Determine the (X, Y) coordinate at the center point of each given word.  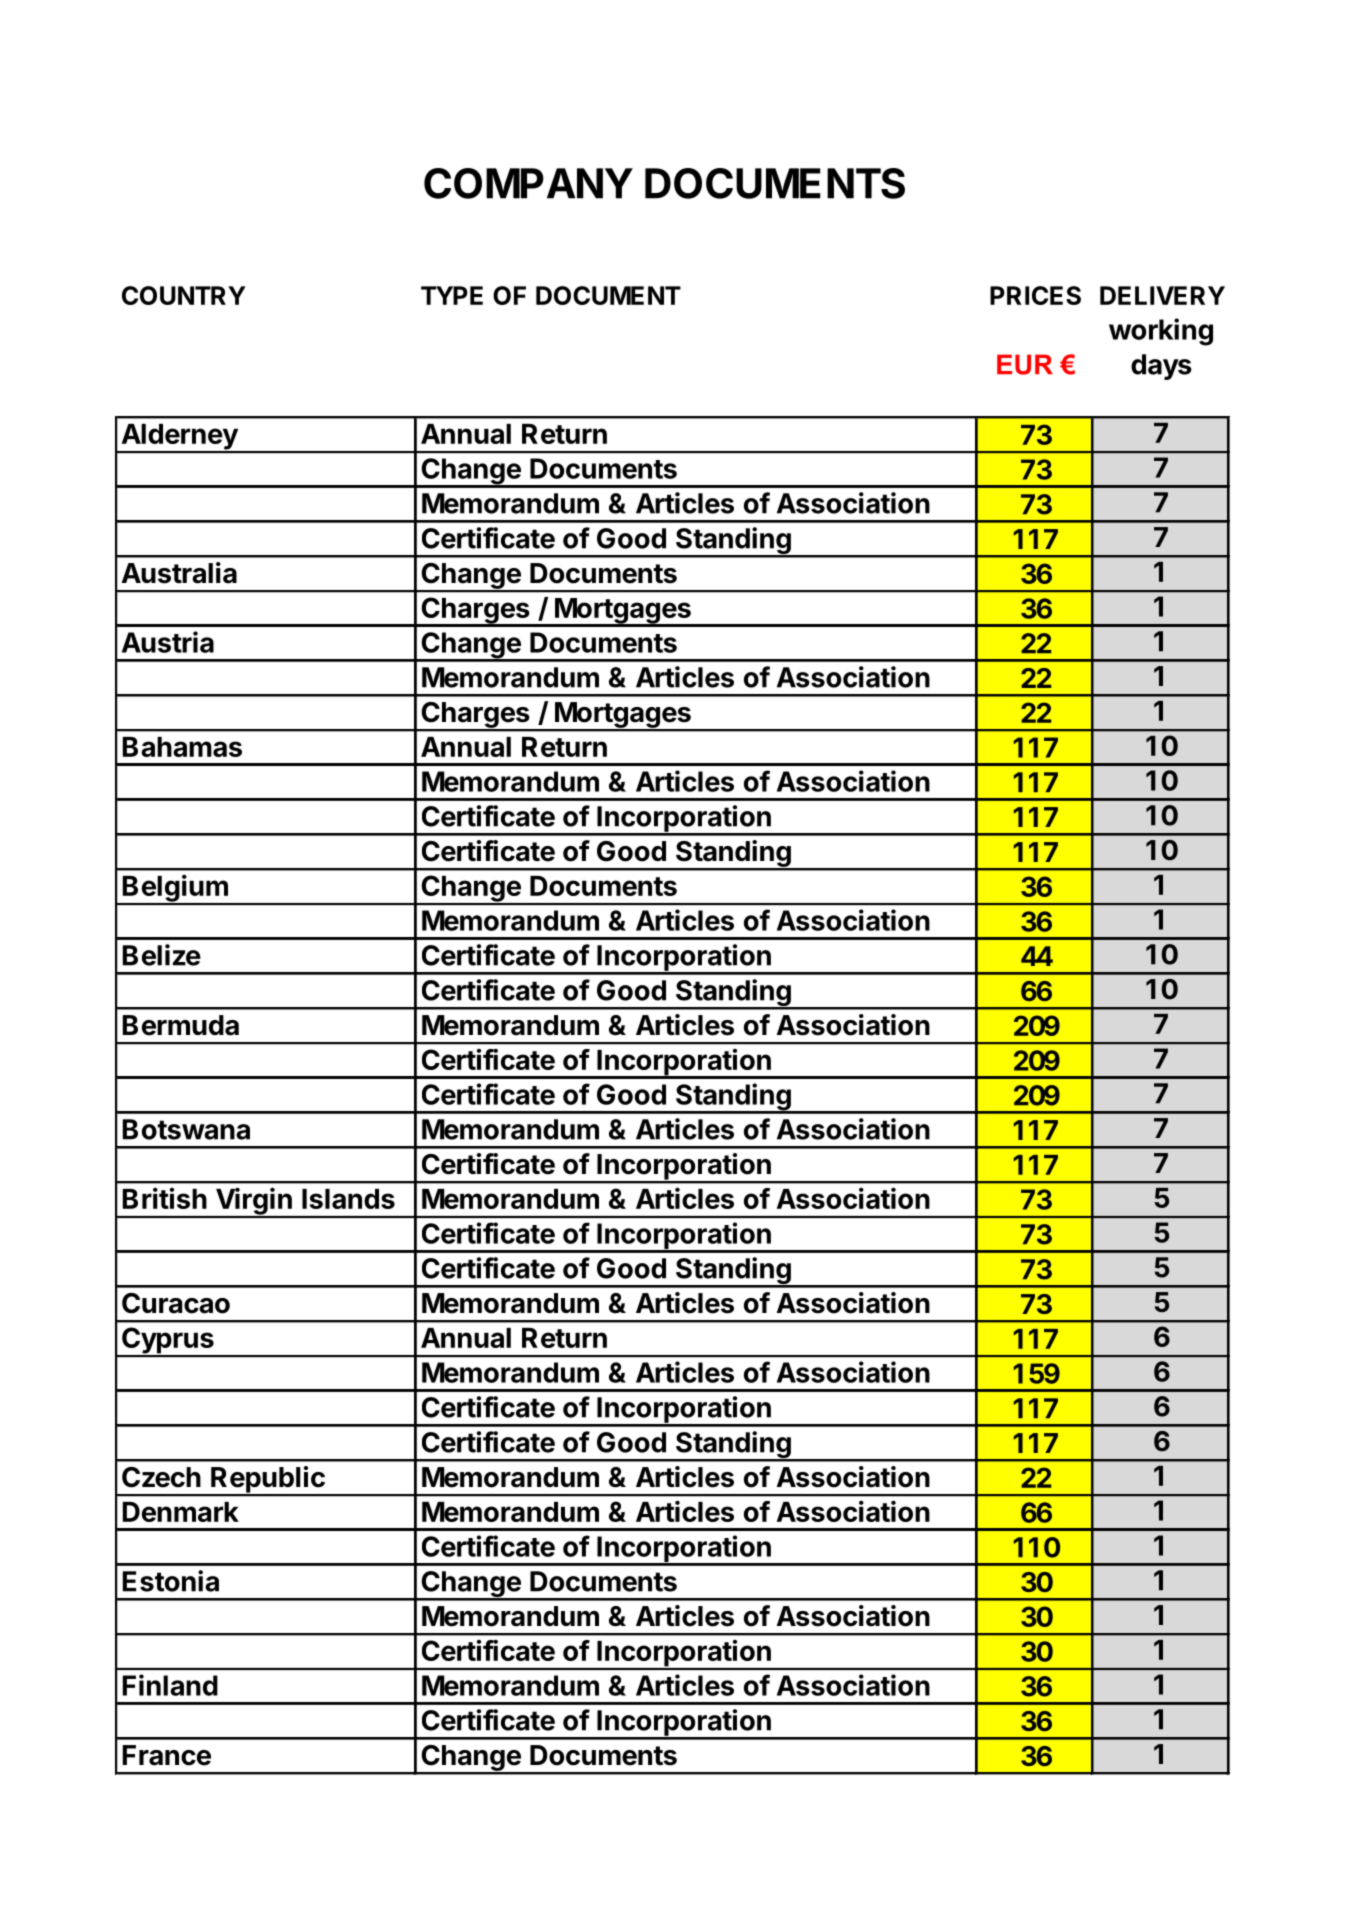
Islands (348, 1199)
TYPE (452, 295)
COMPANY (528, 183)
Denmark (180, 1512)
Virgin (253, 1202)
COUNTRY (184, 295)
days (1161, 367)
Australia (179, 573)
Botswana (186, 1129)
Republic (268, 1480)
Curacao (176, 1303)
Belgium (175, 889)
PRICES (1035, 295)
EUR (1025, 364)
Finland (170, 1685)
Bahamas (182, 747)
